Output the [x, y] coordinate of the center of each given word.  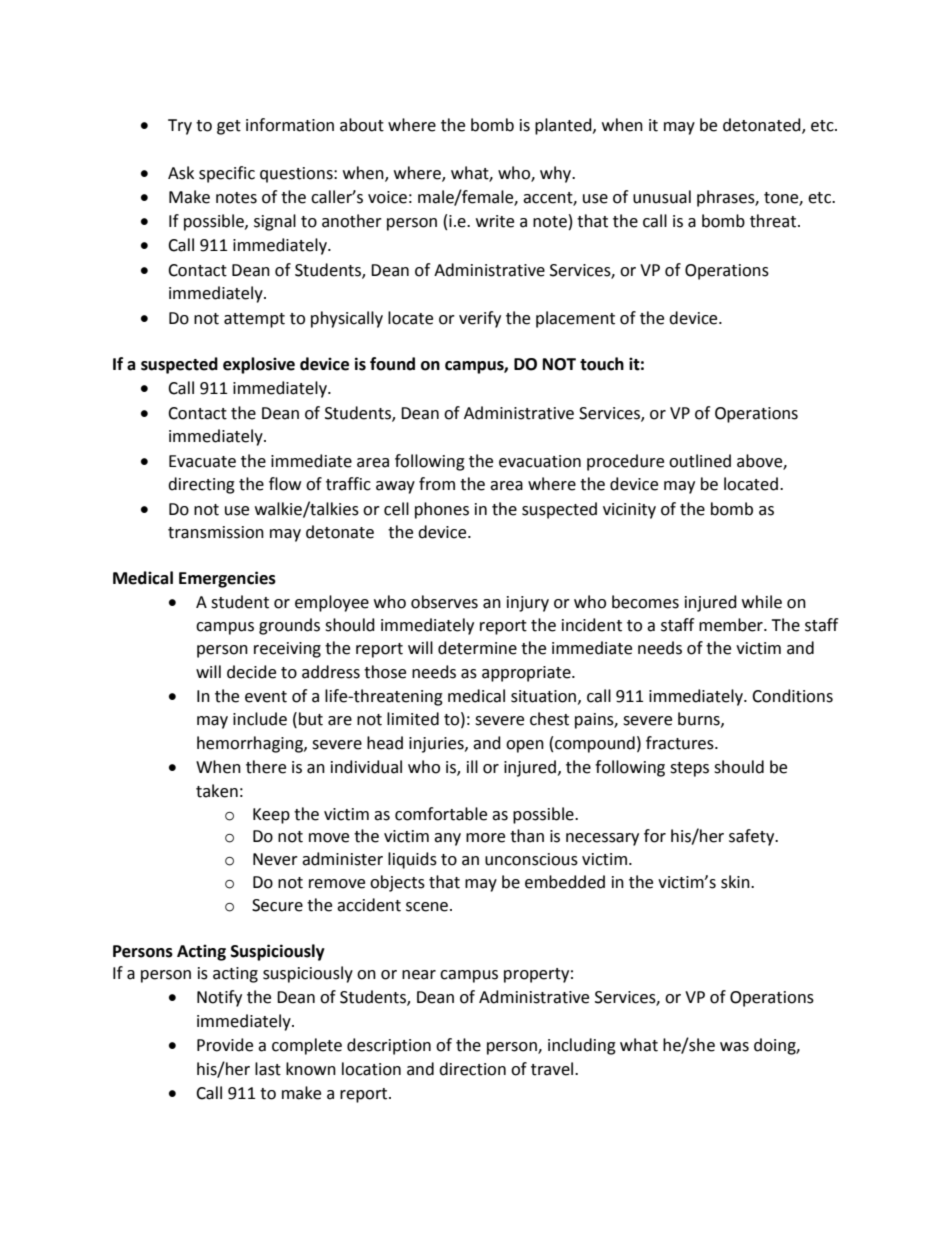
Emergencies [227, 579]
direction [472, 1069]
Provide [225, 1045]
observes [444, 602]
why [557, 174]
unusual [662, 197]
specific [227, 174]
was [734, 1047]
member [732, 625]
